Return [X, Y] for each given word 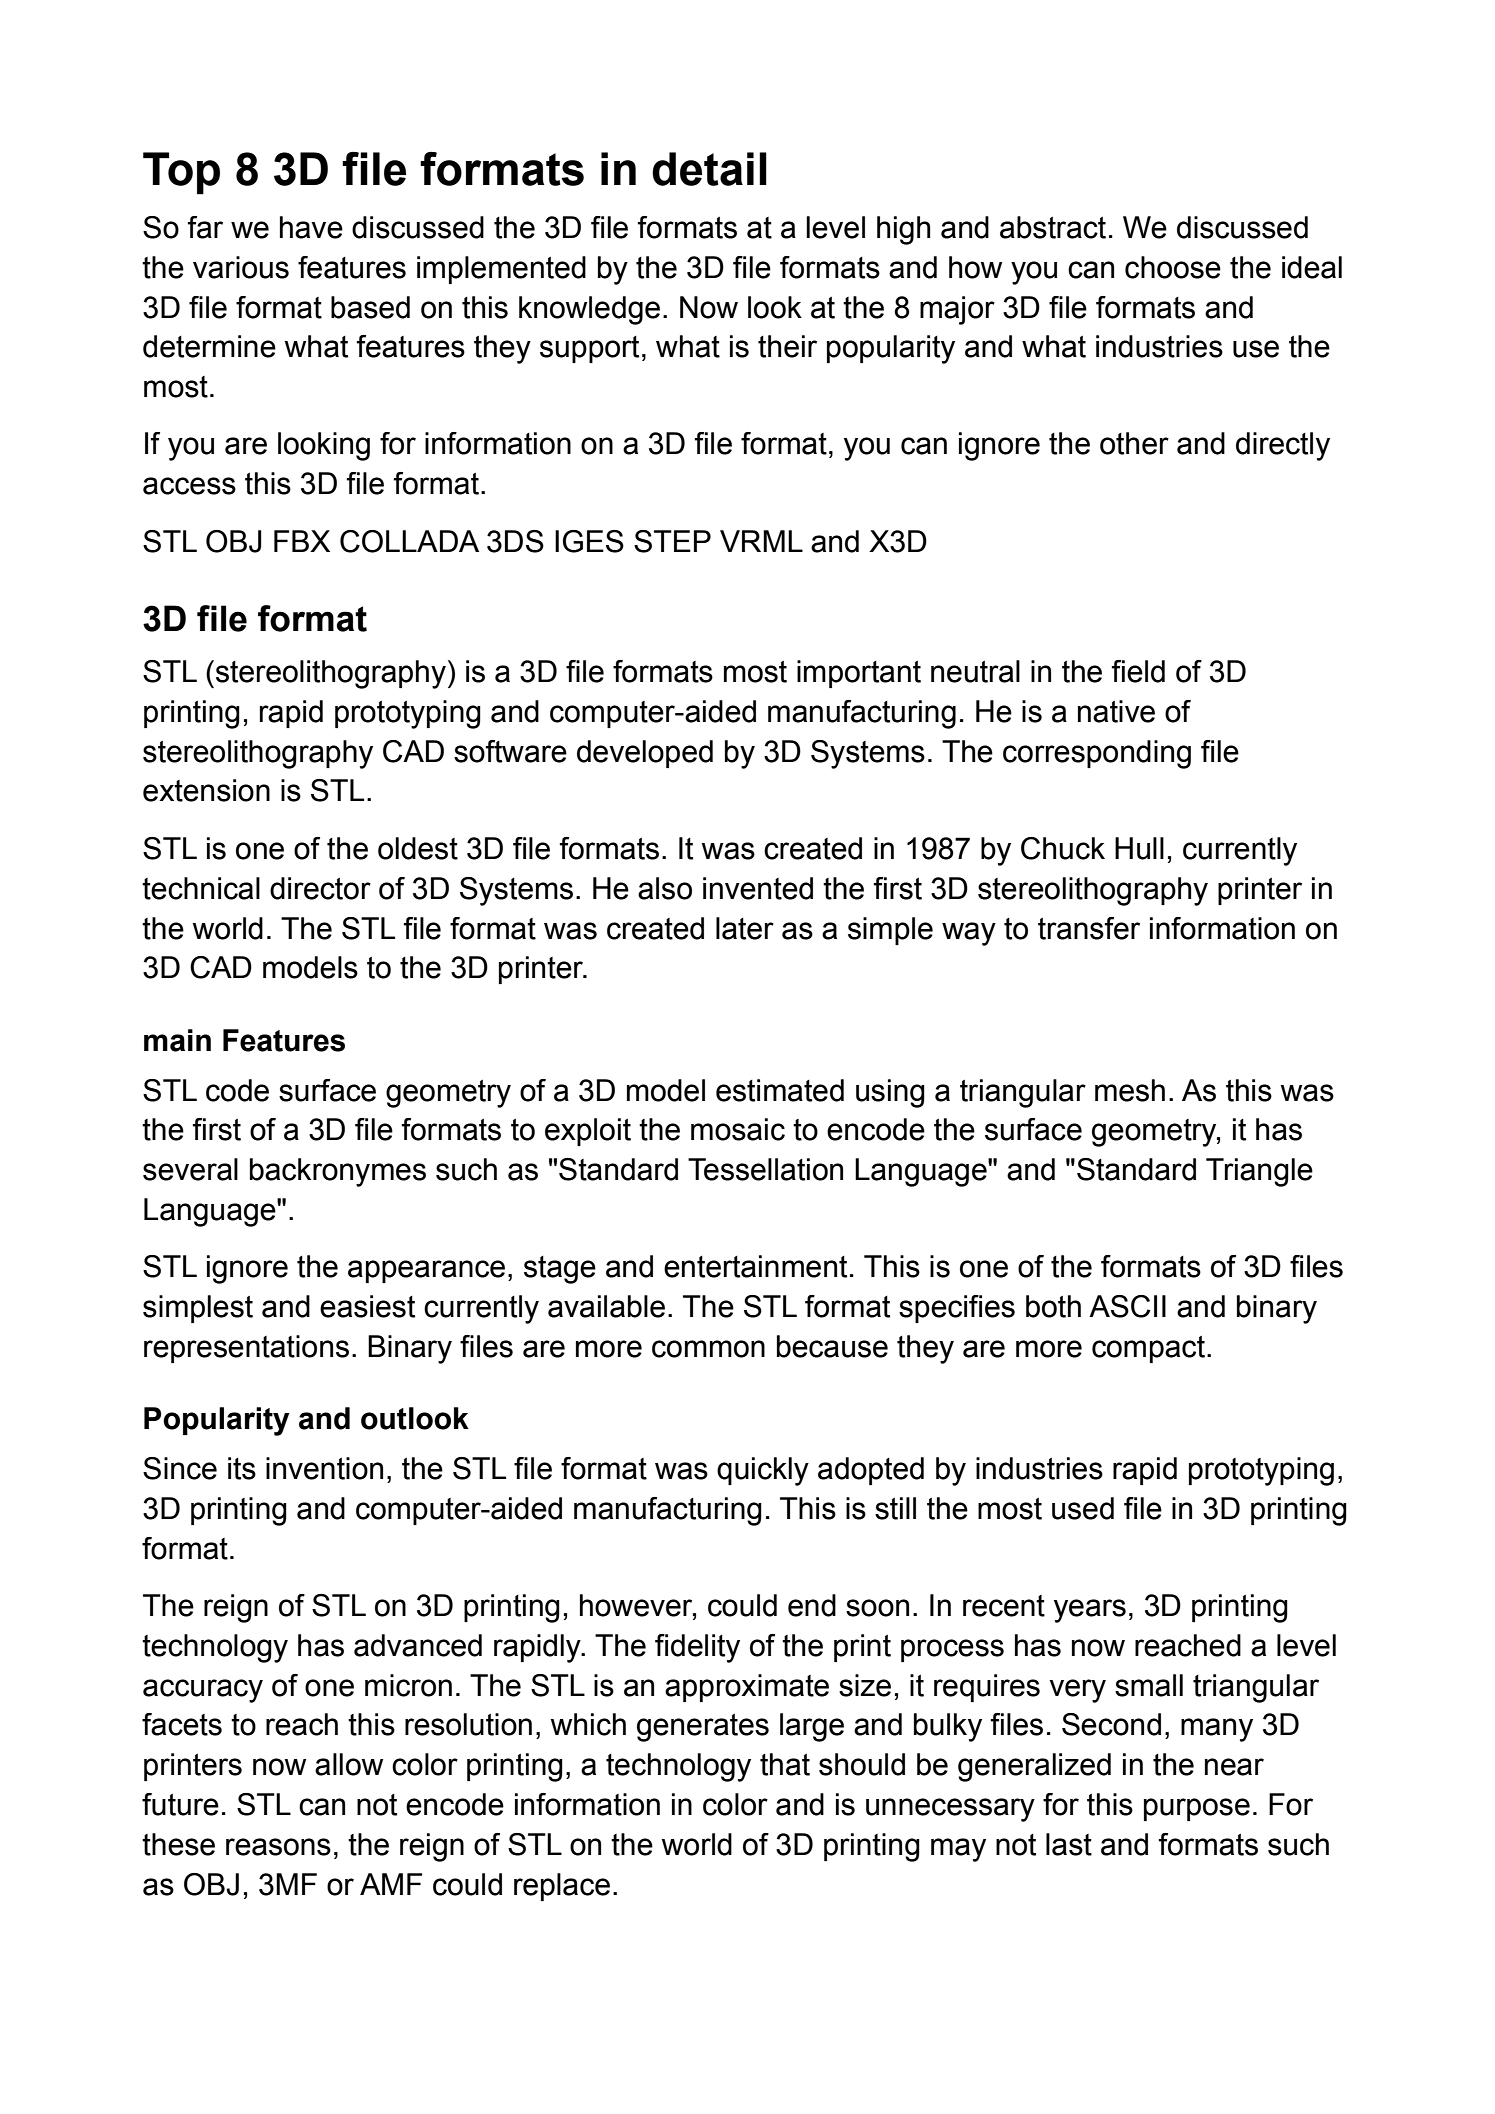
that [785, 1764]
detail [709, 169]
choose [1173, 267]
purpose [1197, 1809]
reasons [278, 1847]
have [311, 227]
